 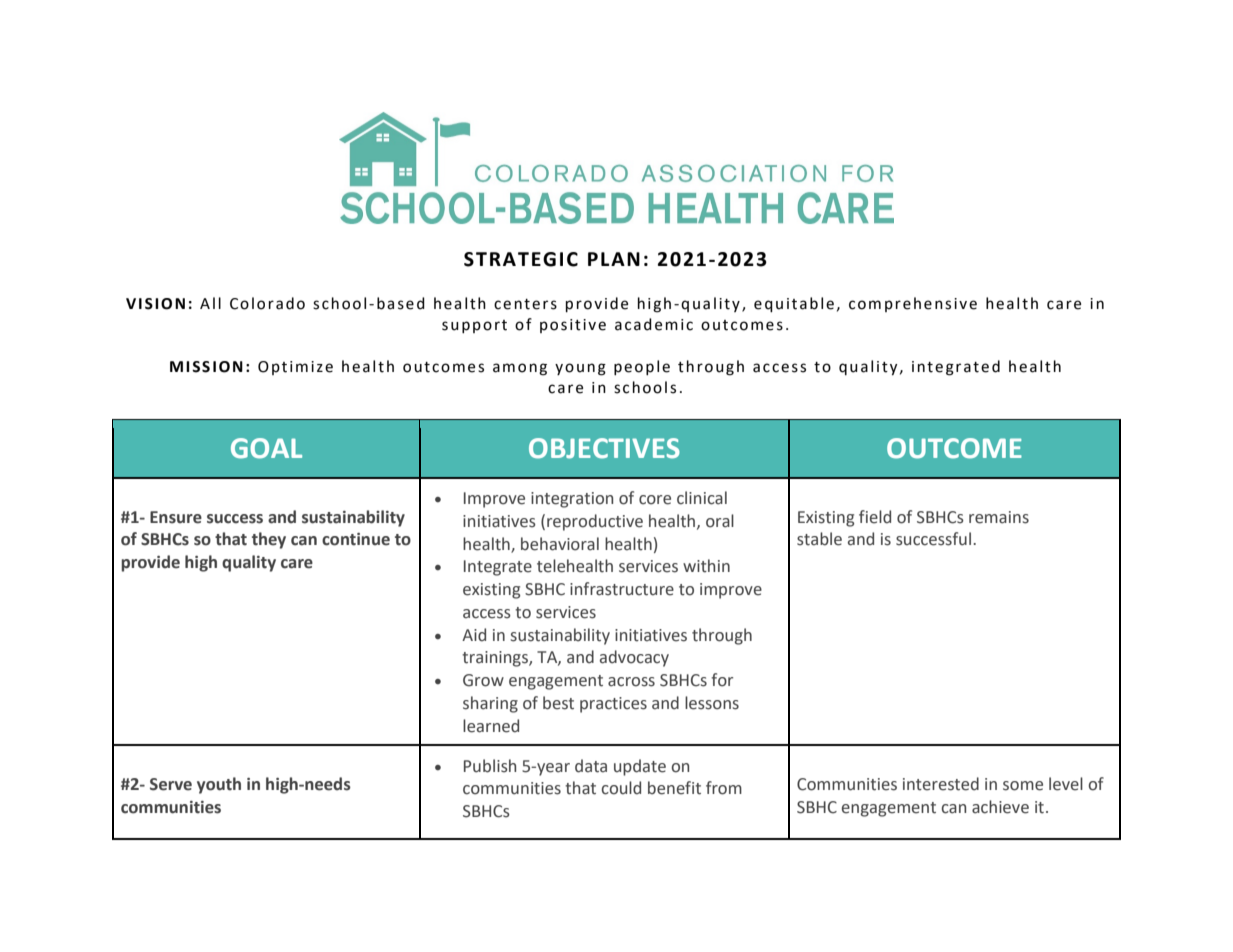 I want to click on for, so click(x=722, y=680).
